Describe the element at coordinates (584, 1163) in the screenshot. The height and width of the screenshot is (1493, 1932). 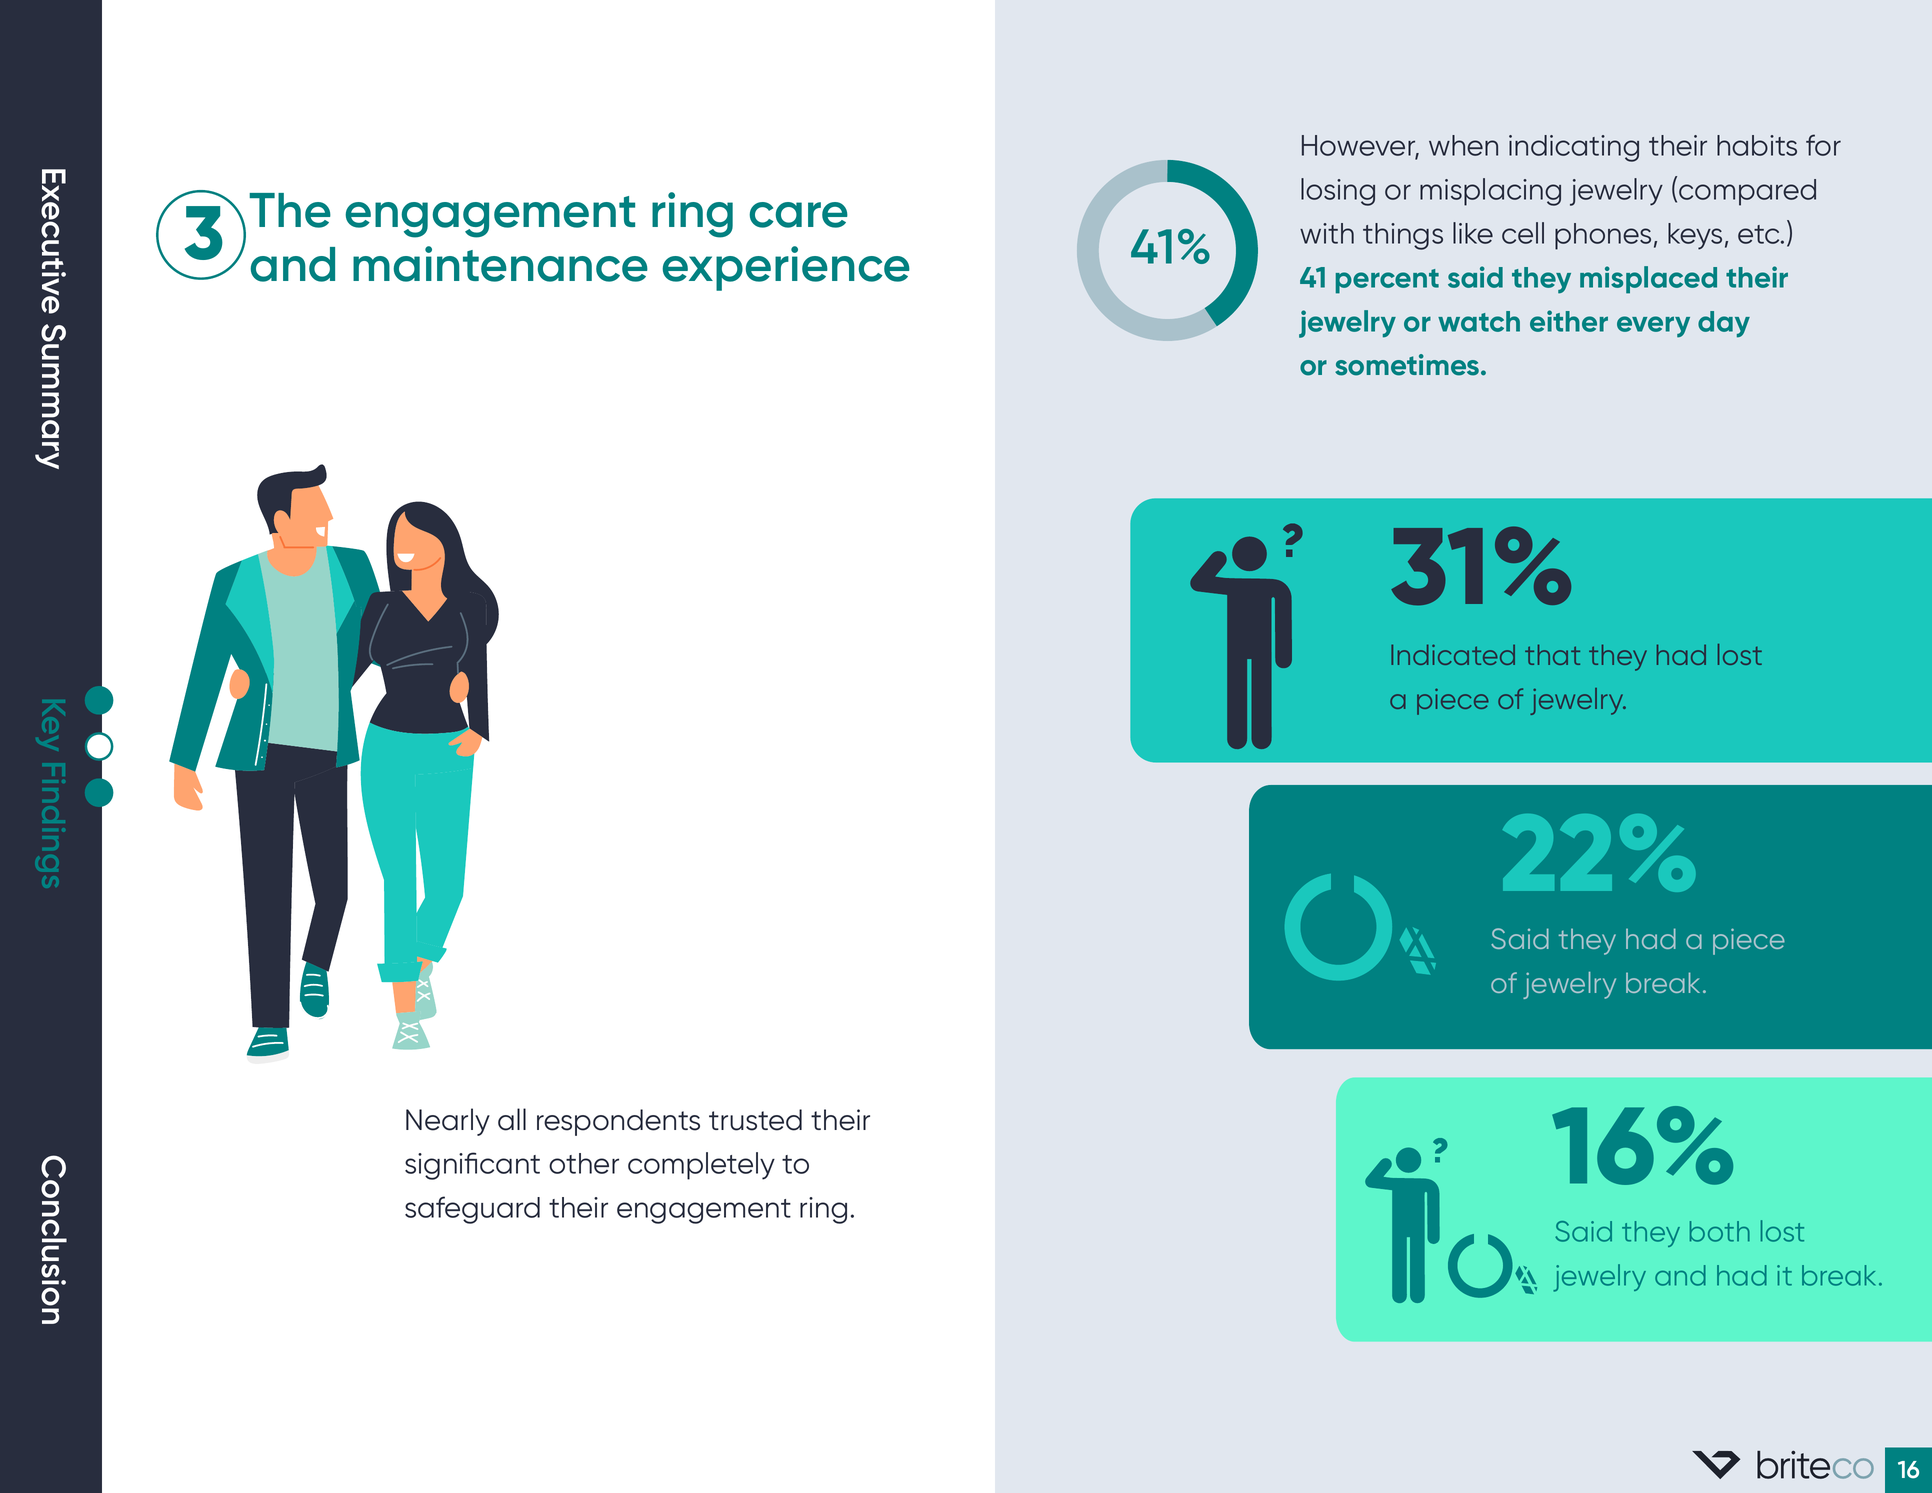
I see `other` at that location.
